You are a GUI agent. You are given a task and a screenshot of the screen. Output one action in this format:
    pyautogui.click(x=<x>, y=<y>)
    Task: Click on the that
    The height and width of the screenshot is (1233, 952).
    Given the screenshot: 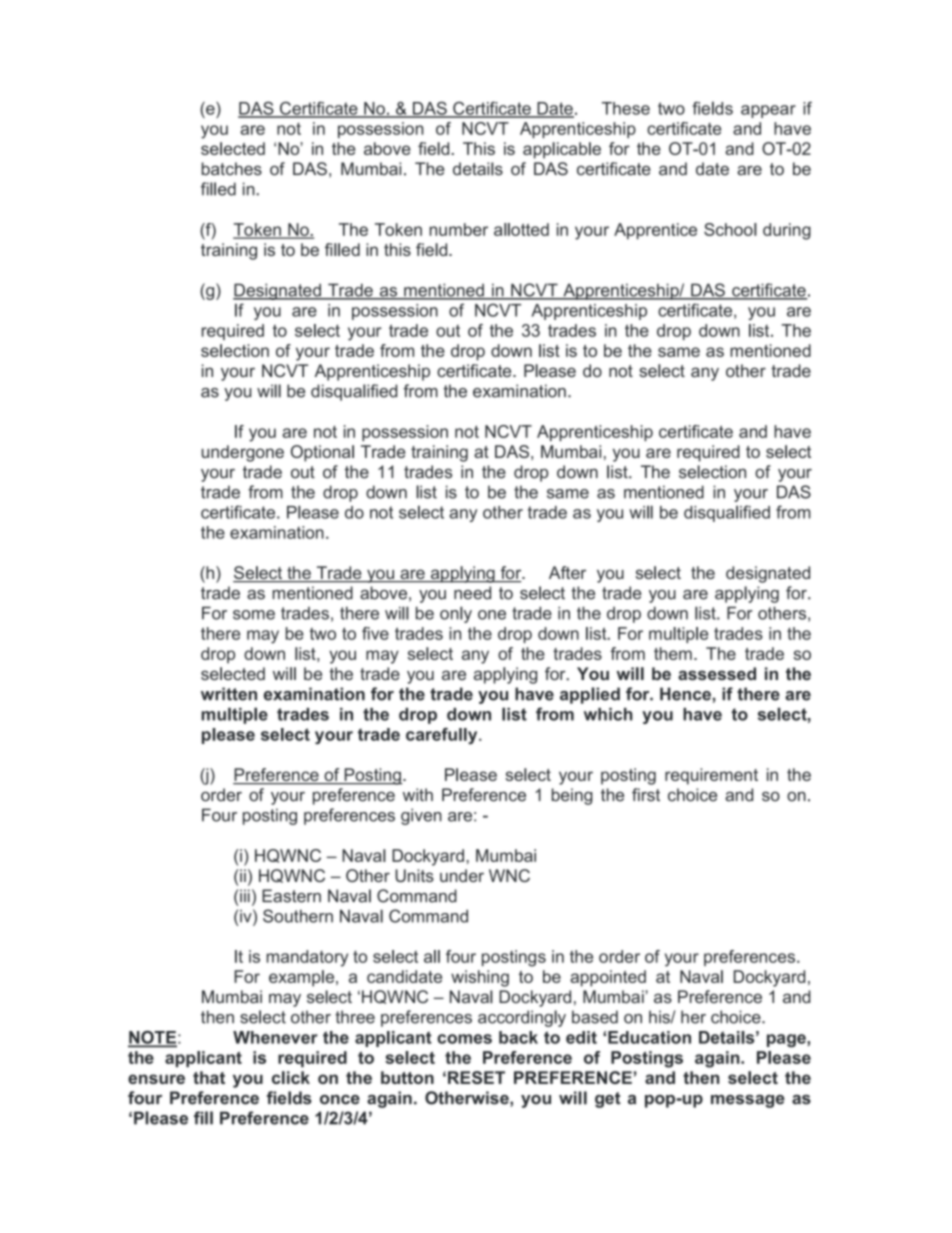 What is the action you would take?
    pyautogui.click(x=209, y=1077)
